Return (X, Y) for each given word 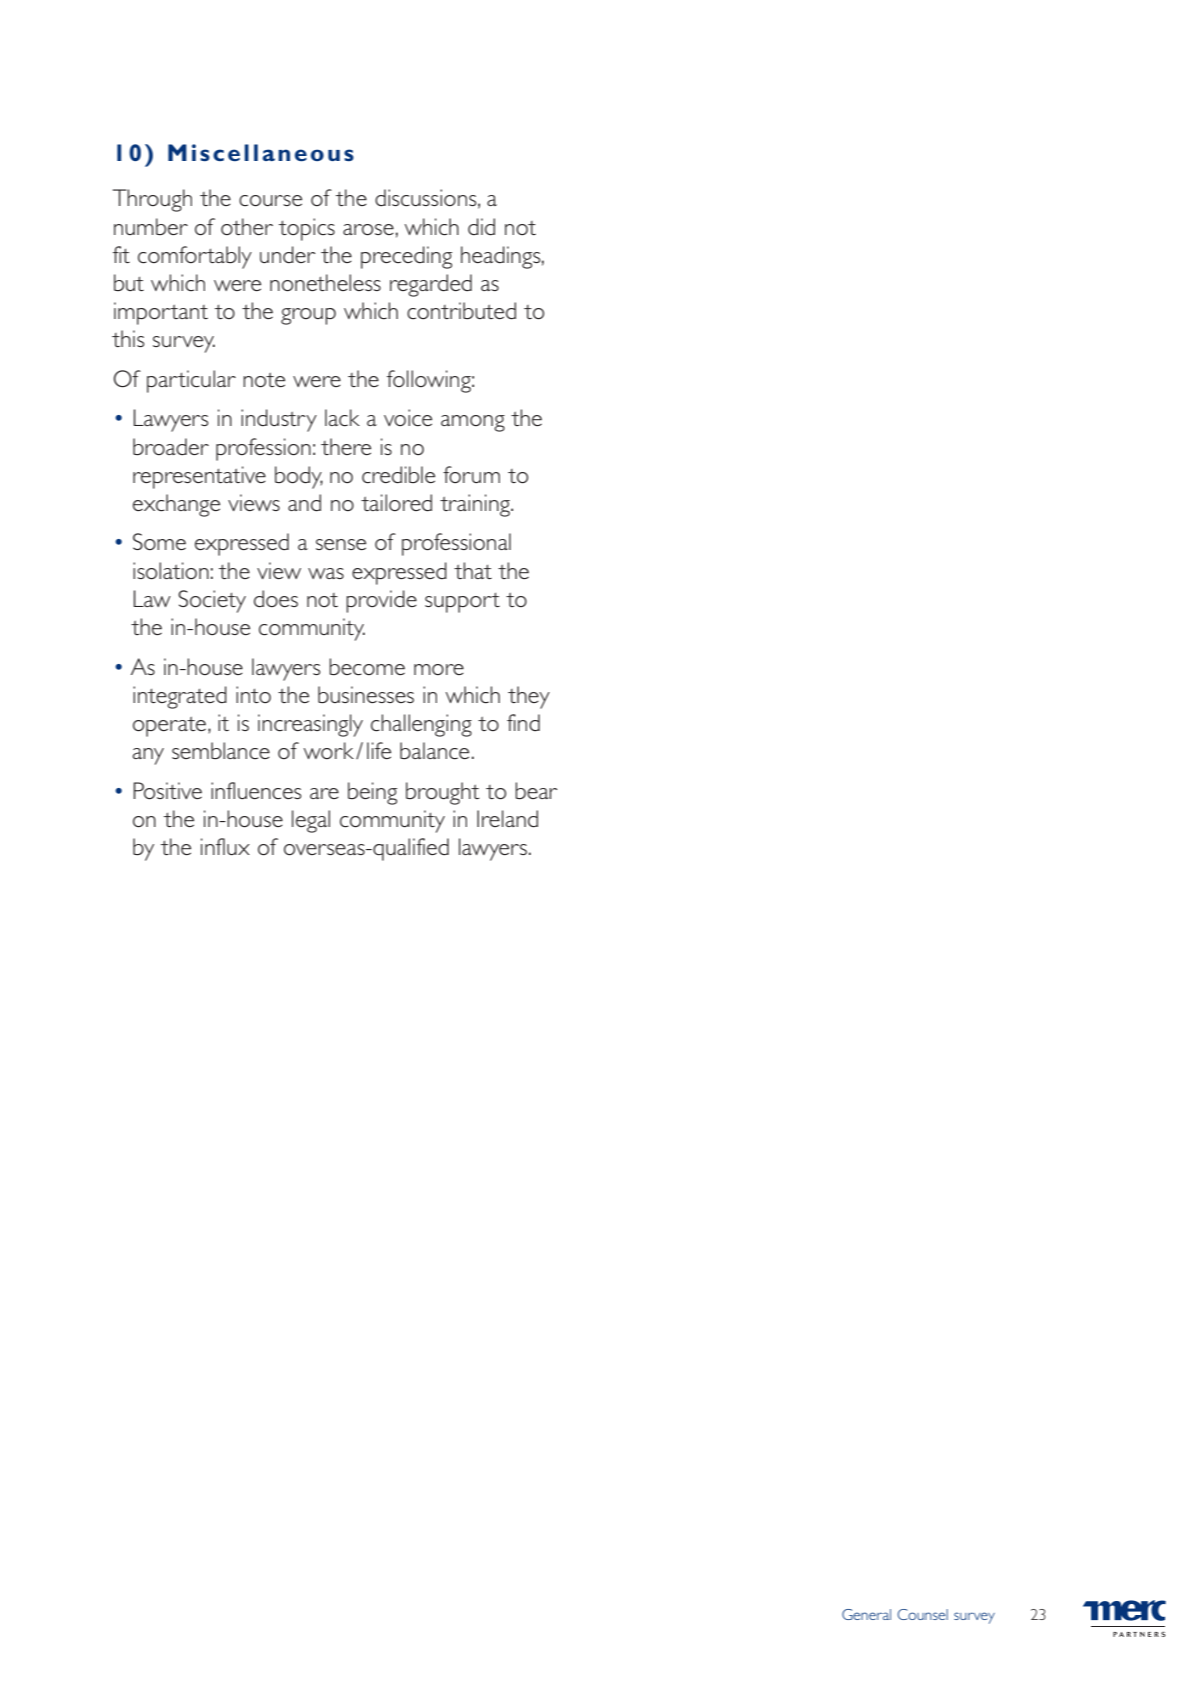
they (529, 697)
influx (225, 846)
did (481, 227)
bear (536, 790)
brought (443, 793)
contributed (461, 311)
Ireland (507, 819)
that (473, 570)
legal (311, 821)
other (247, 226)
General (866, 1614)
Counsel (922, 1614)
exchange (176, 505)
